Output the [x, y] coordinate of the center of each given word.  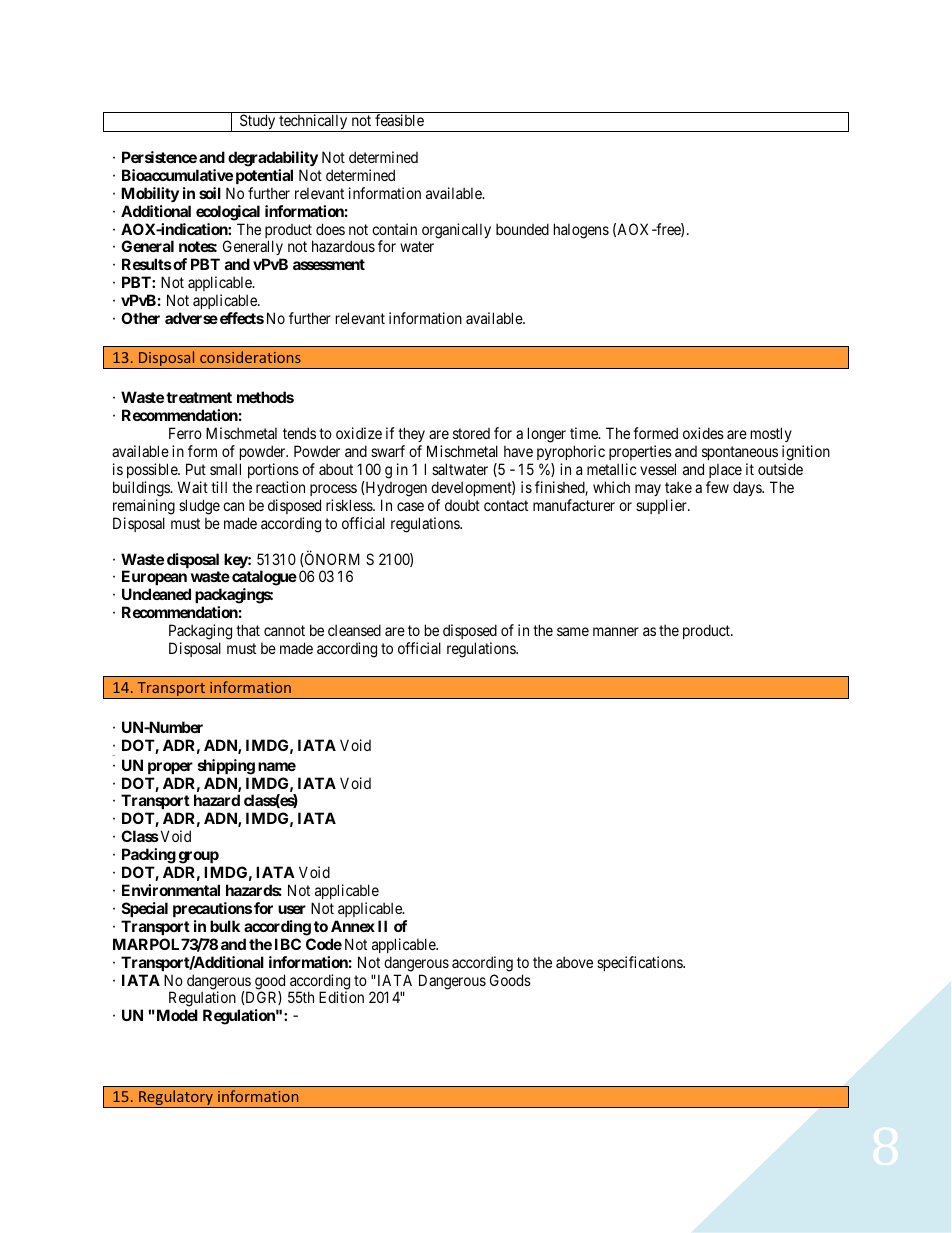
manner [616, 631]
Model [176, 1015]
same [573, 631]
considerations [250, 357]
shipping [226, 767]
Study [258, 123]
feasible [399, 120]
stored [471, 433]
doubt [462, 505]
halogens [581, 231]
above [574, 962]
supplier [662, 506]
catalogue [264, 578]
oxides [703, 433]
